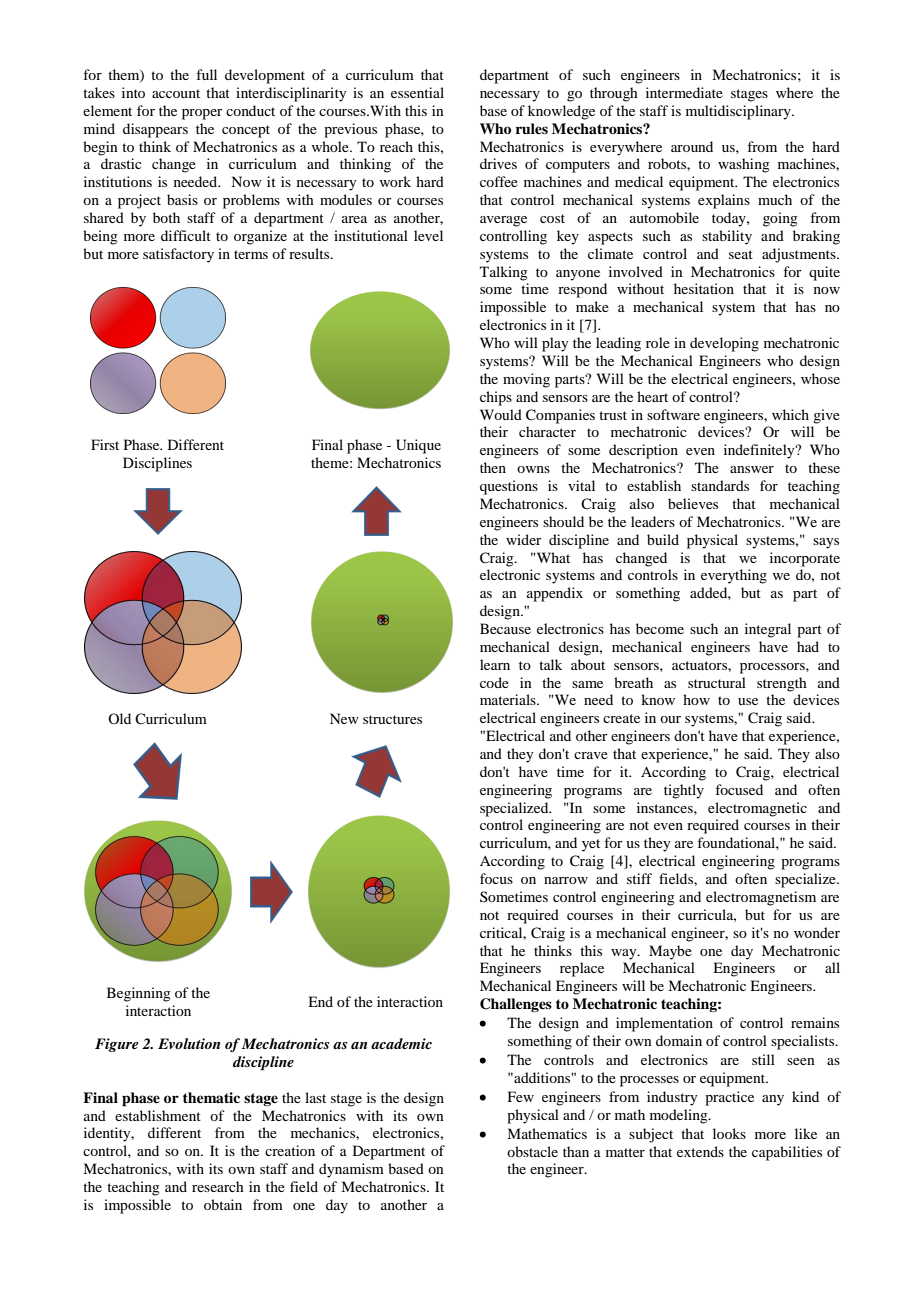 The height and width of the screenshot is (1308, 924). What do you see at coordinates (768, 630) in the screenshot?
I see `integral` at bounding box center [768, 630].
